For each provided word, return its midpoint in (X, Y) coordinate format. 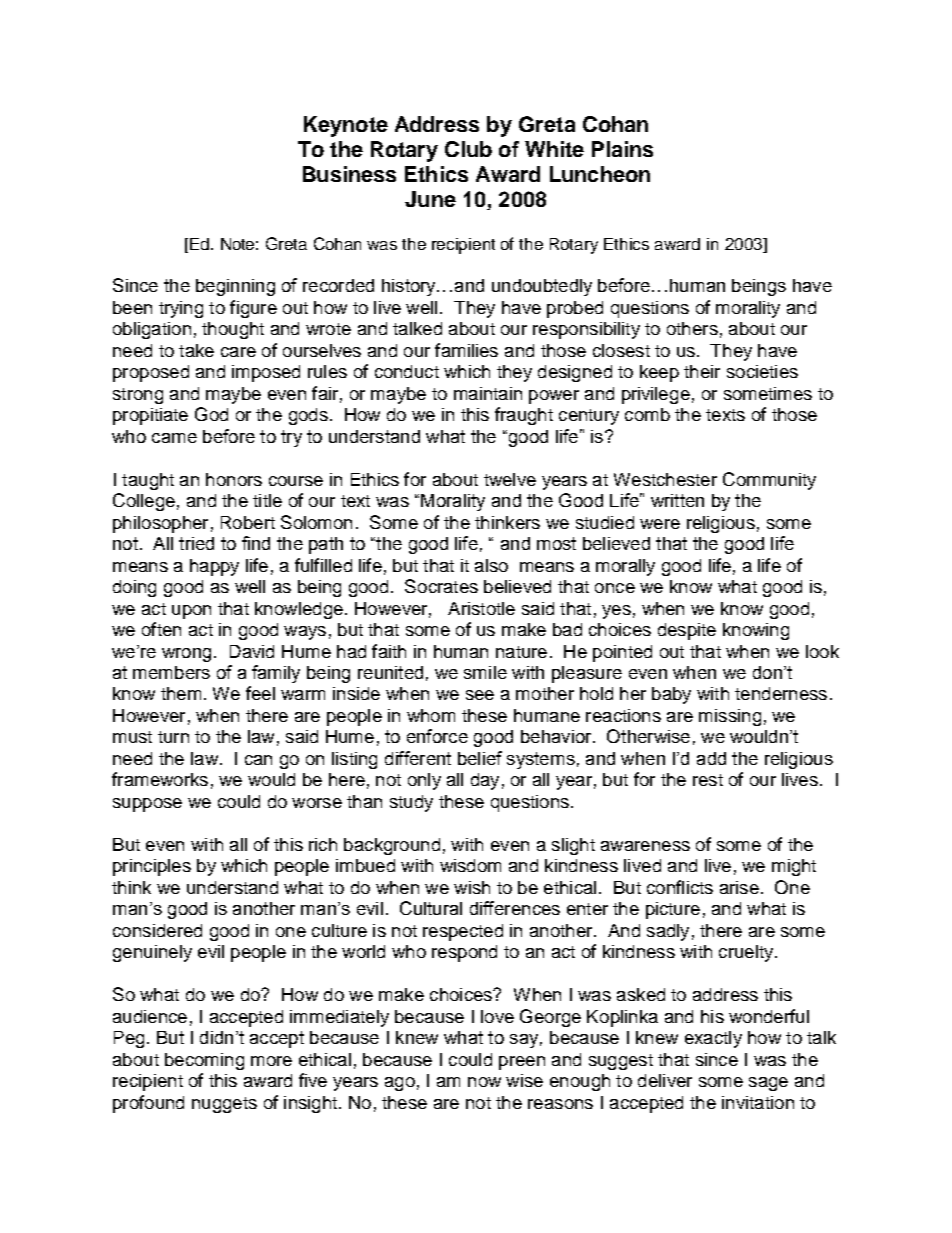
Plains (622, 149)
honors (234, 479)
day (485, 781)
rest (708, 780)
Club (468, 149)
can (258, 760)
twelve (510, 479)
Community (769, 481)
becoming (204, 1061)
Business (349, 174)
